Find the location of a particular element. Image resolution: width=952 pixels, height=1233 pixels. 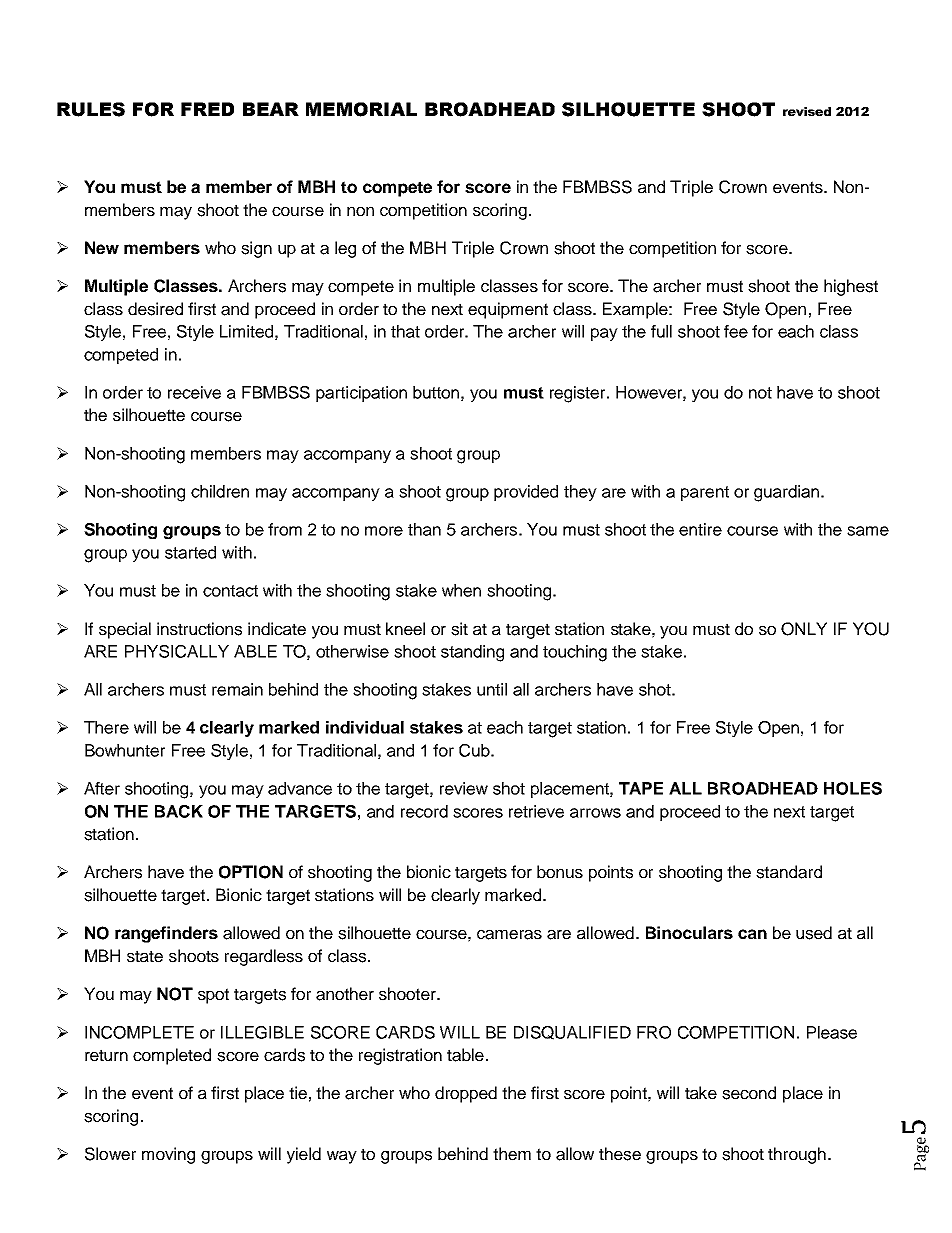

FRED is located at coordinates (207, 109).
